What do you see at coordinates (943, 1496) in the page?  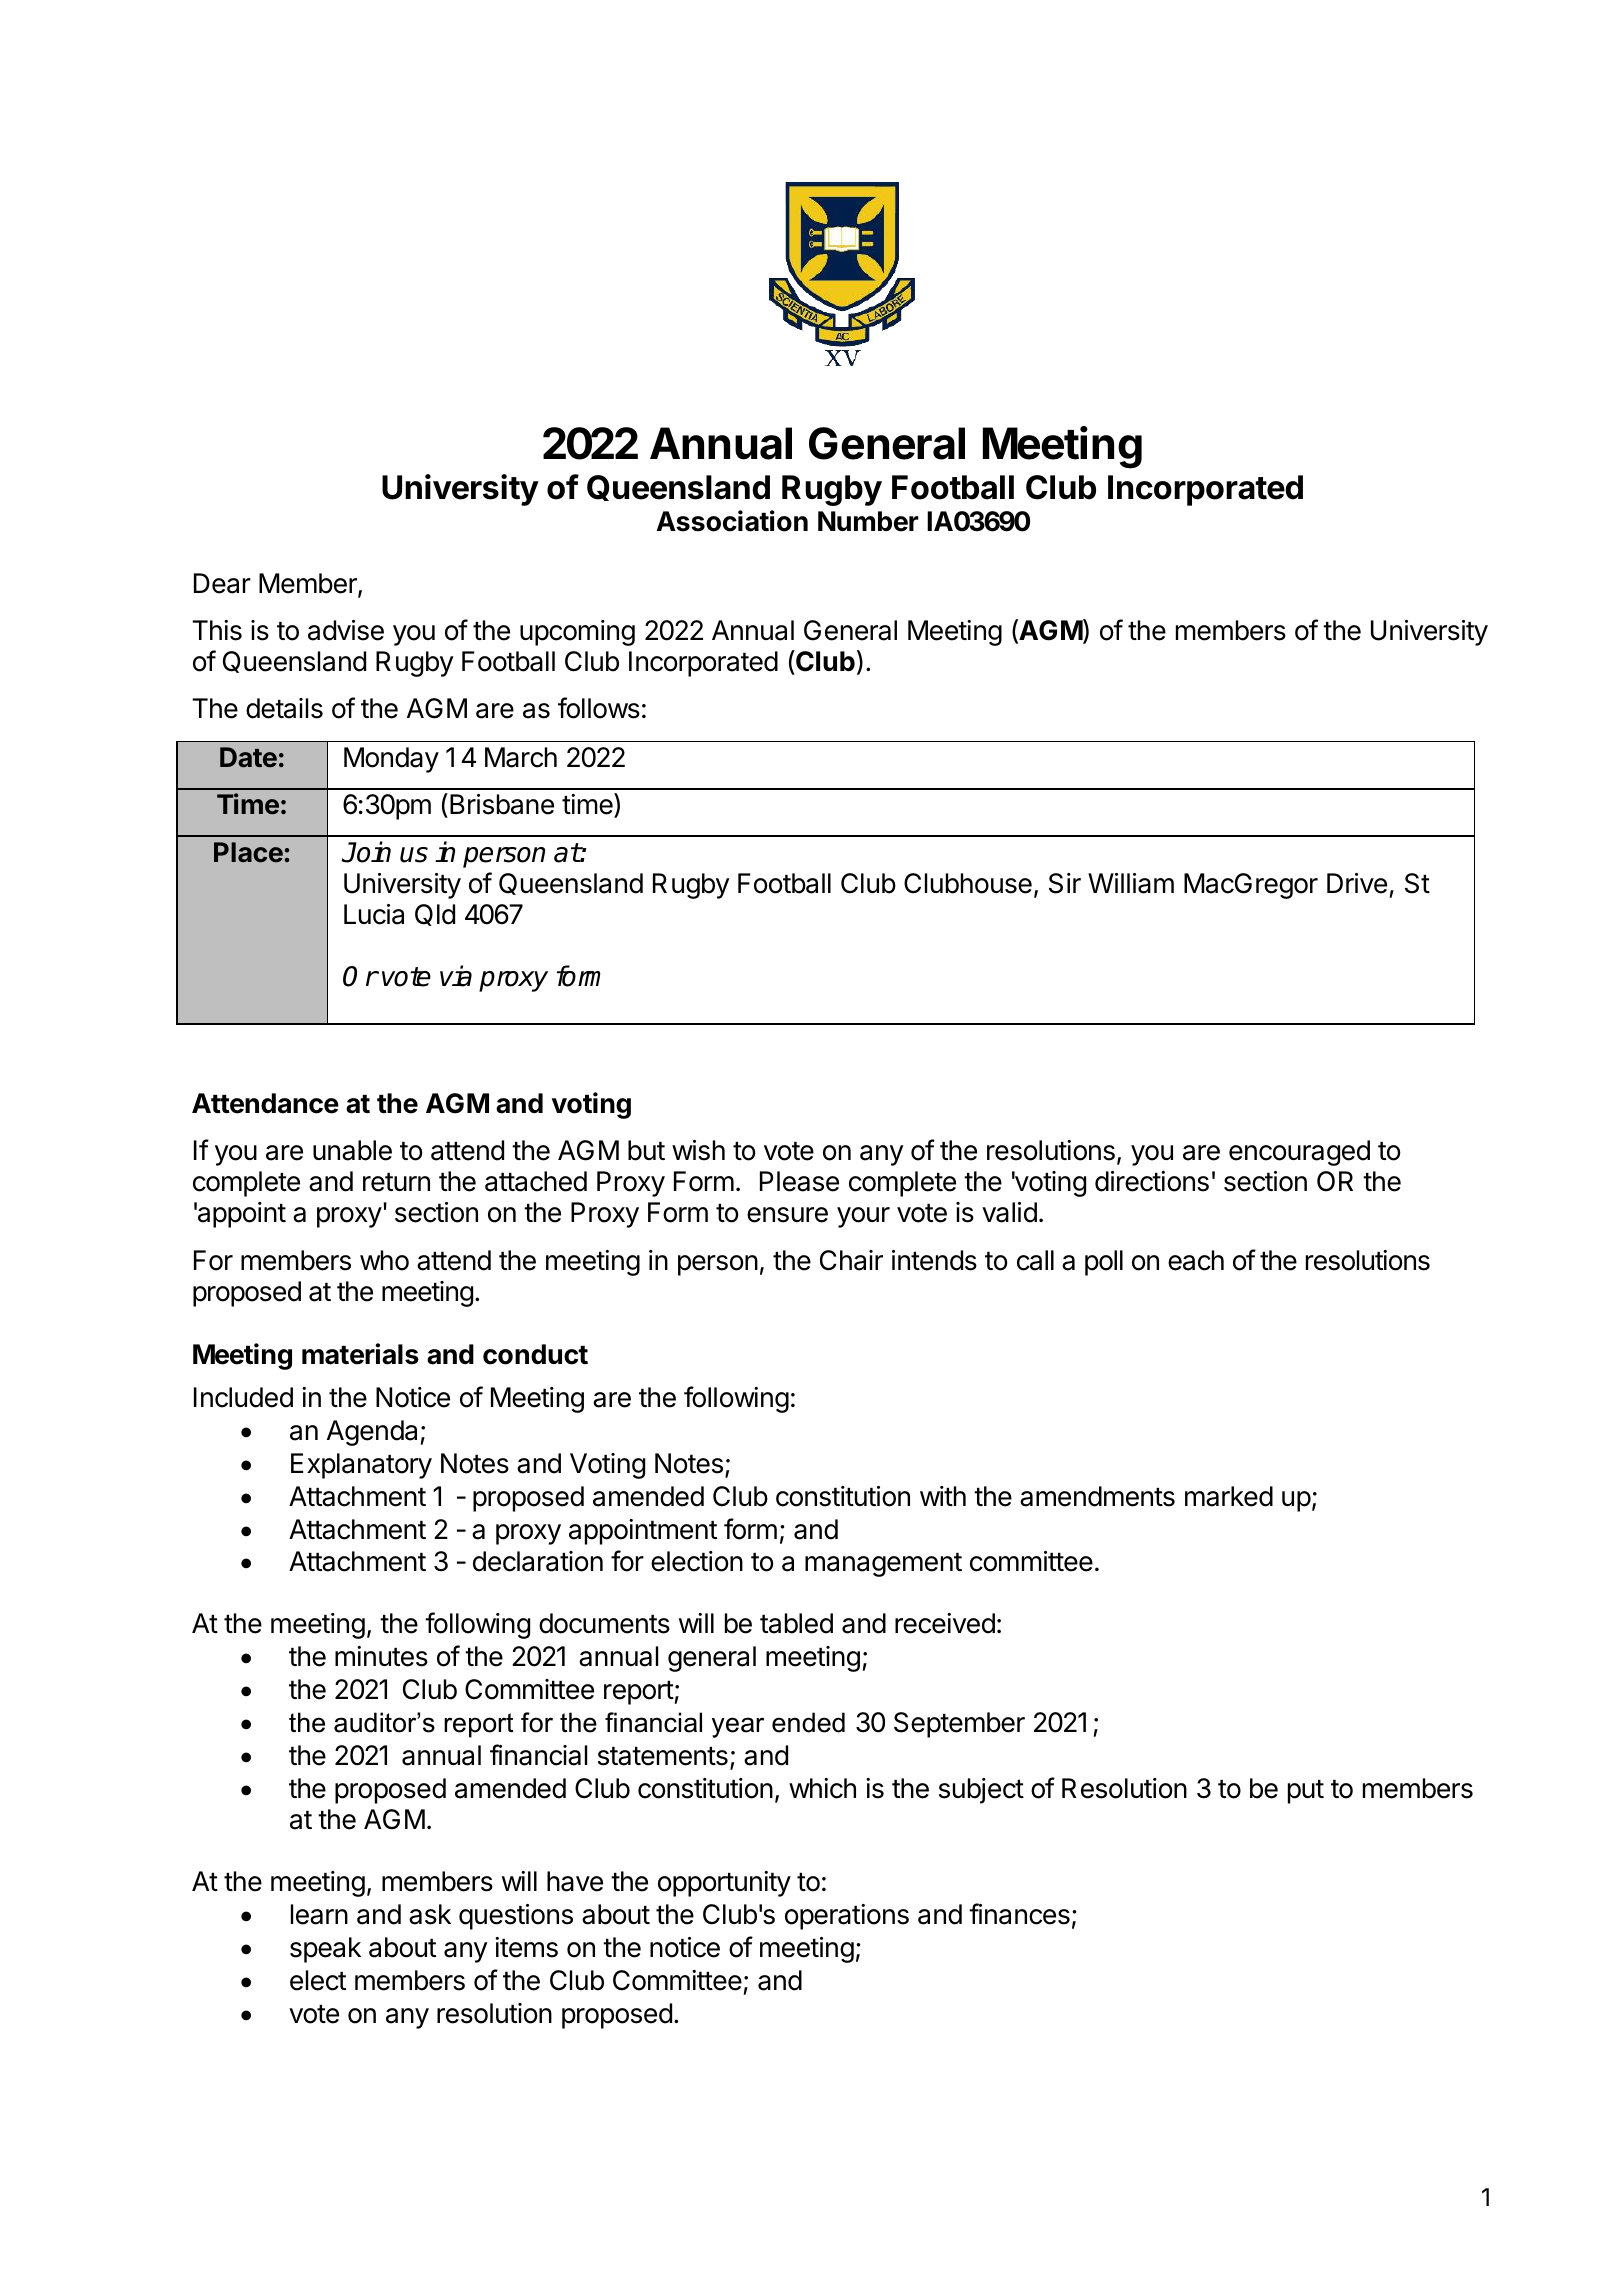 I see `with` at bounding box center [943, 1496].
